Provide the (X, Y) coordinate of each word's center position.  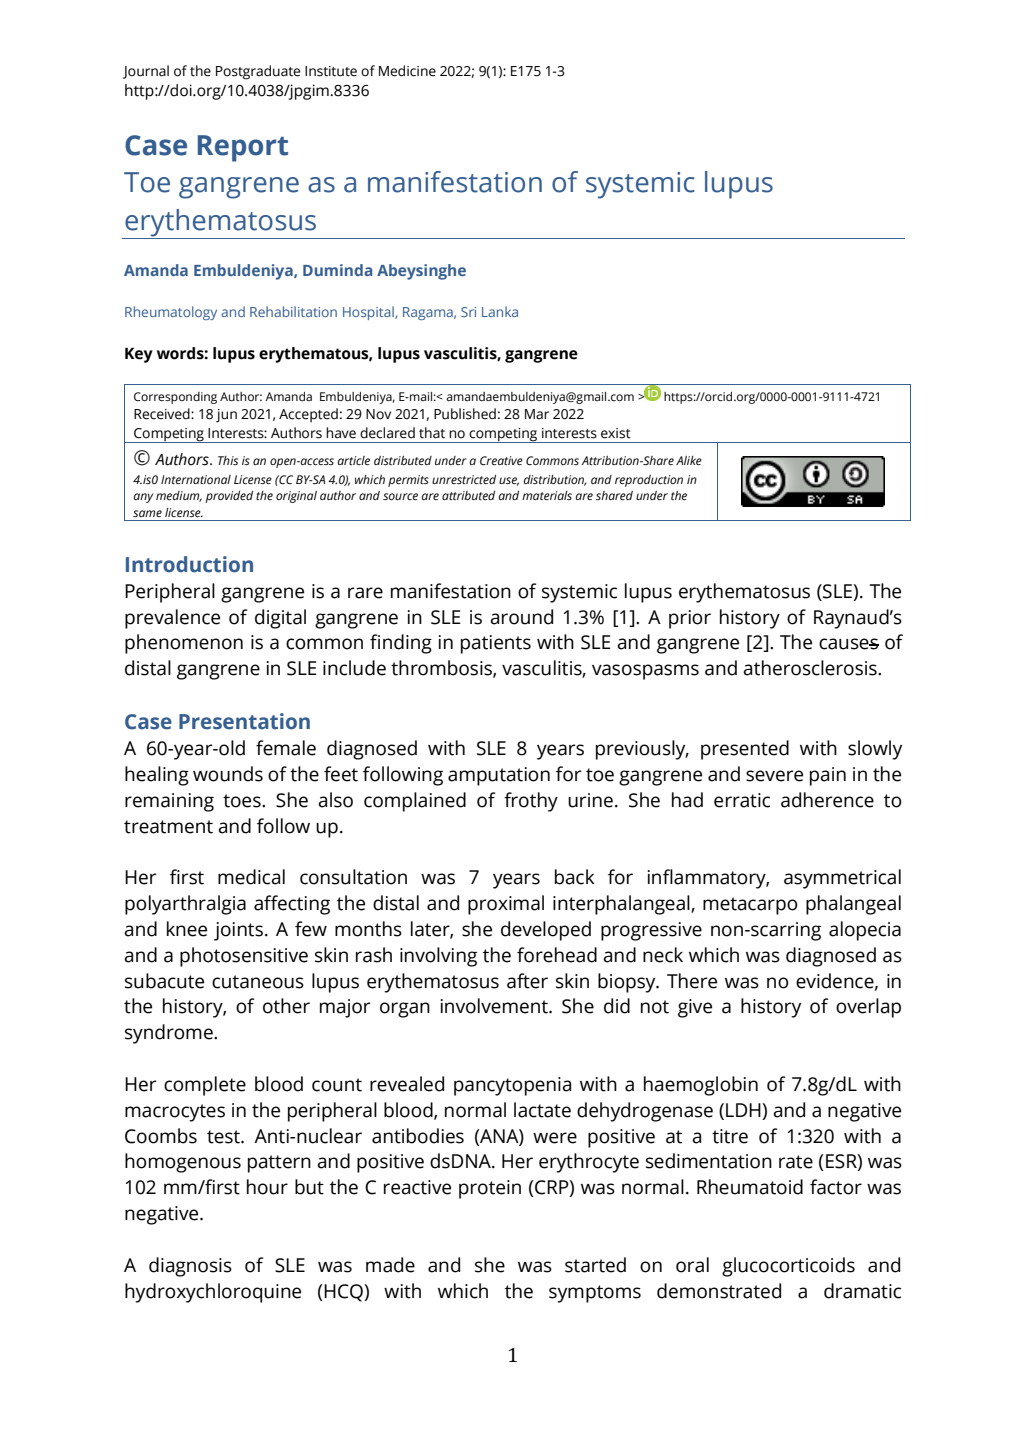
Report (243, 148)
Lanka (500, 311)
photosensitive (244, 957)
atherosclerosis (811, 668)
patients (496, 644)
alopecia (865, 931)
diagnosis (190, 1267)
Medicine (407, 71)
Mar (537, 414)
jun (226, 416)
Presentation (244, 721)
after (527, 981)
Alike (689, 460)
